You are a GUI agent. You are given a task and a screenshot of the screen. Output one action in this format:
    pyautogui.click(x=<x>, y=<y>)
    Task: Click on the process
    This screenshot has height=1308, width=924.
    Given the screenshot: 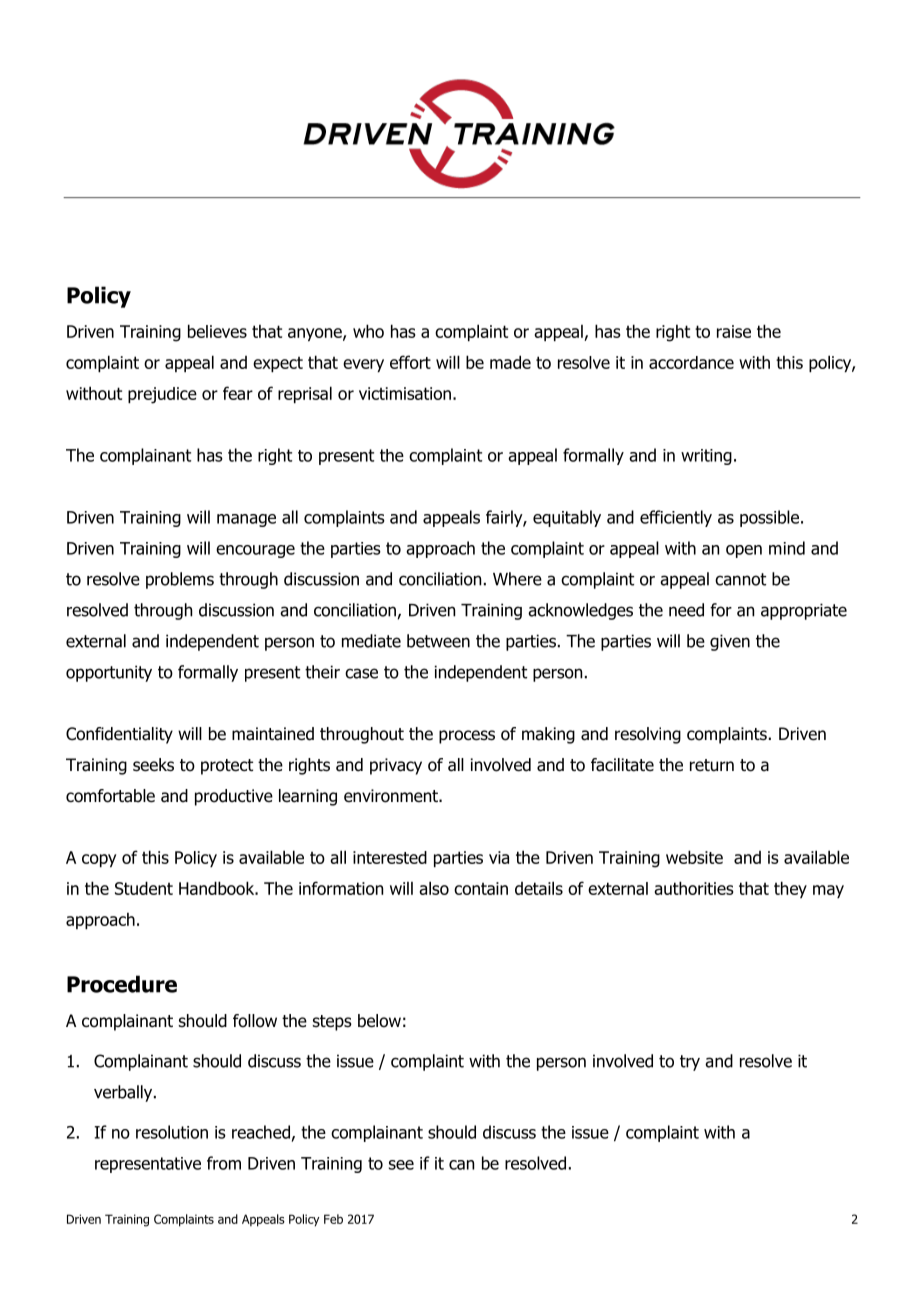 What is the action you would take?
    pyautogui.click(x=467, y=737)
